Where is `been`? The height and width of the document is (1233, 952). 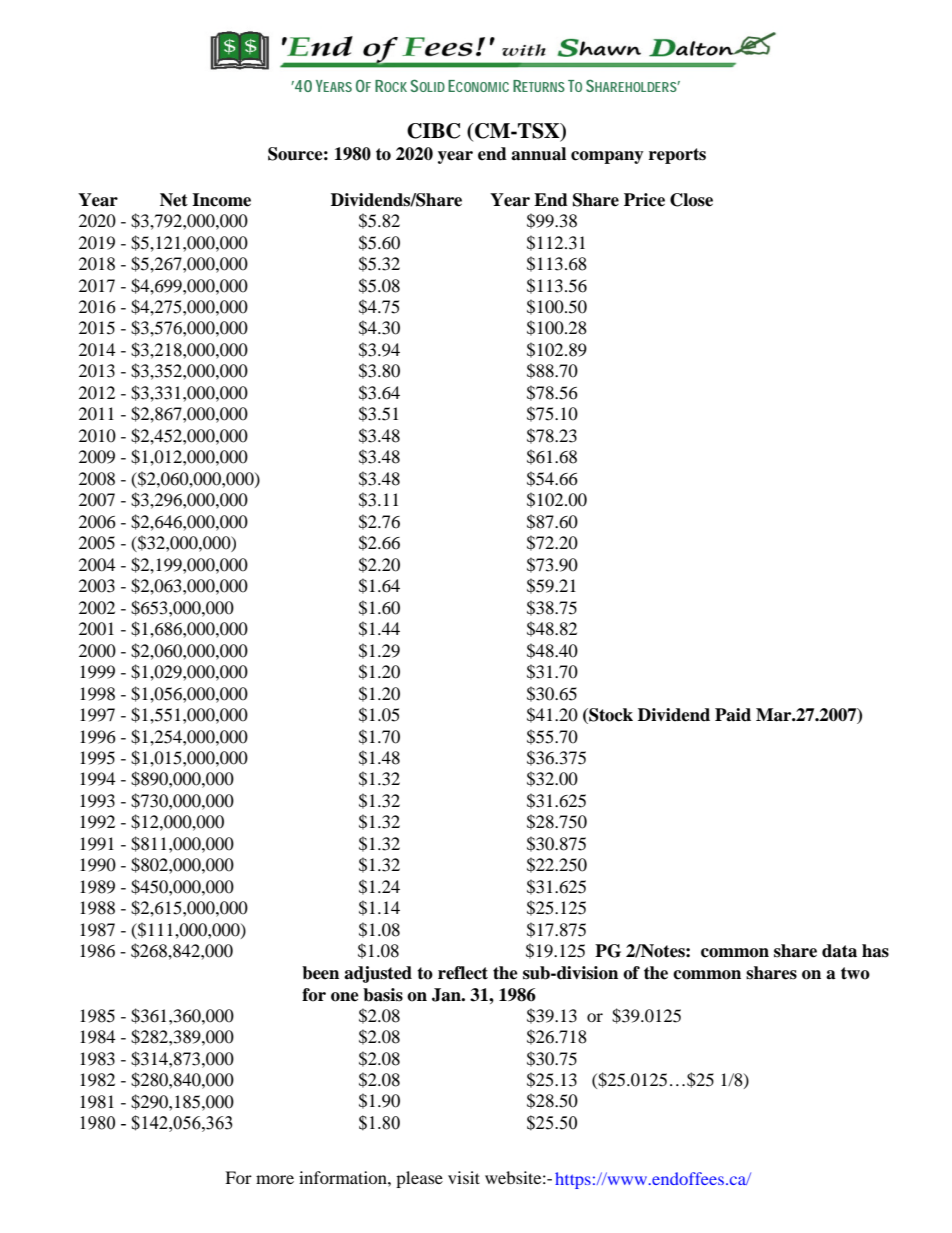
been is located at coordinates (320, 973).
